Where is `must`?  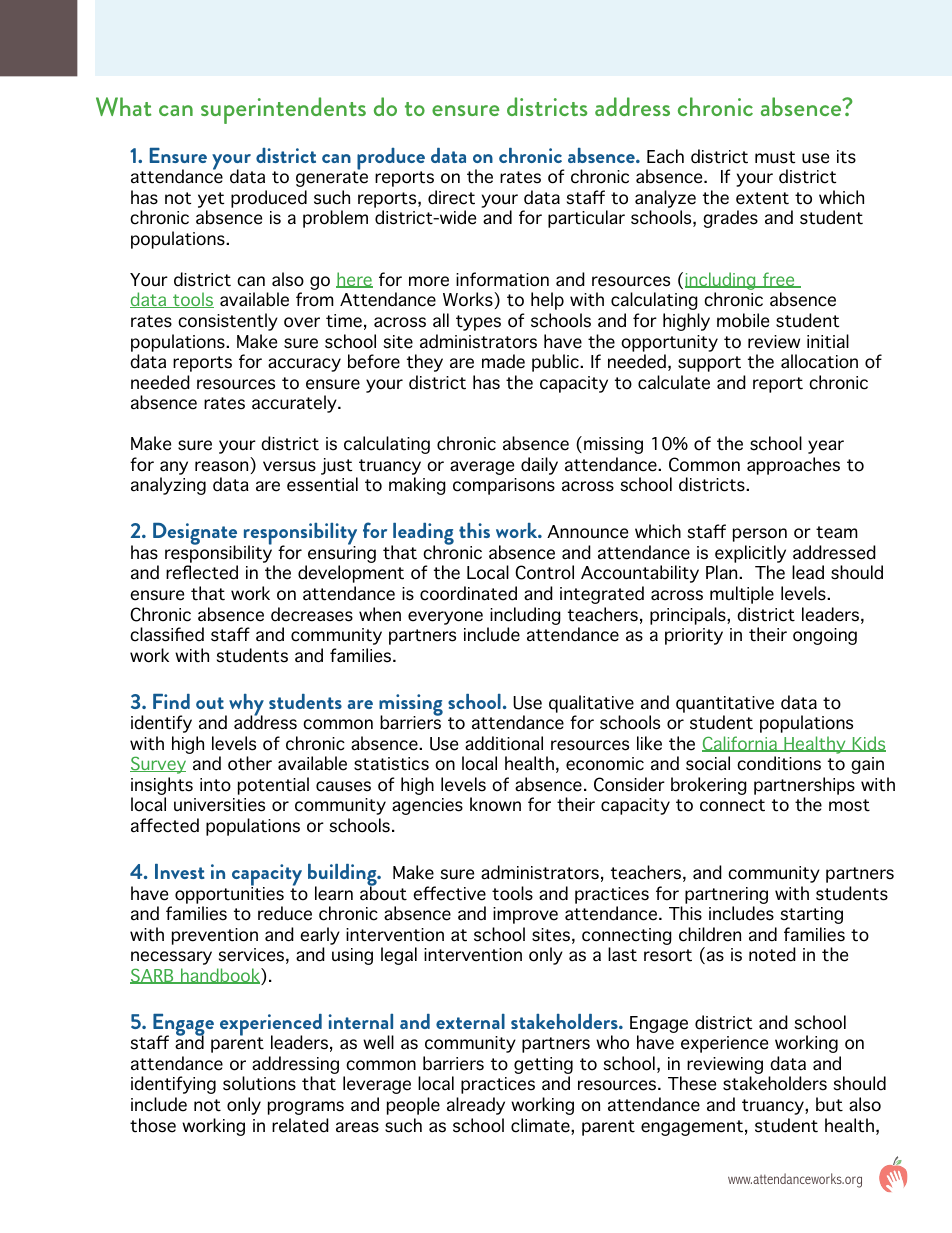 must is located at coordinates (775, 157).
